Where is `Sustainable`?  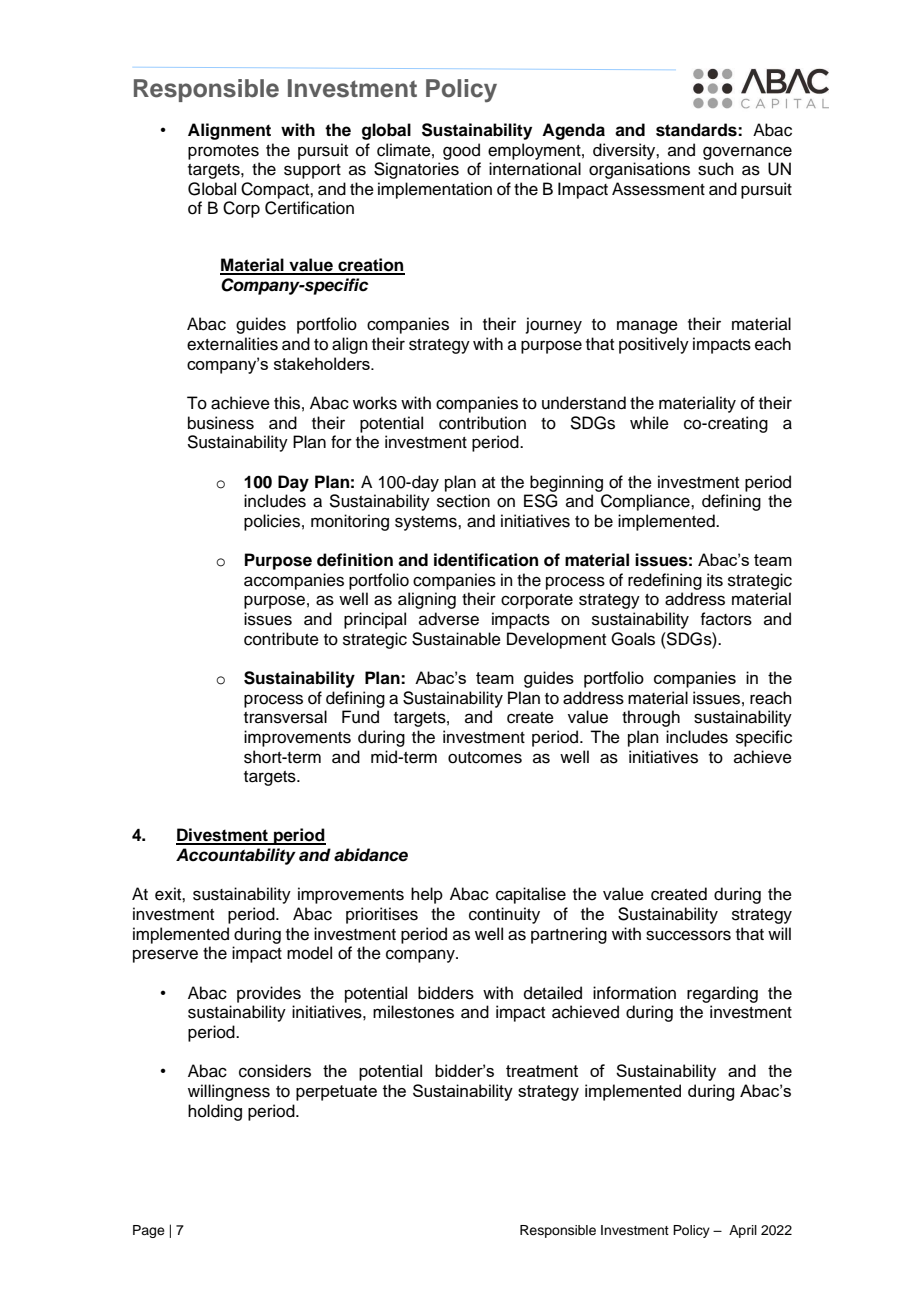 Sustainable is located at coordinates (456, 639).
